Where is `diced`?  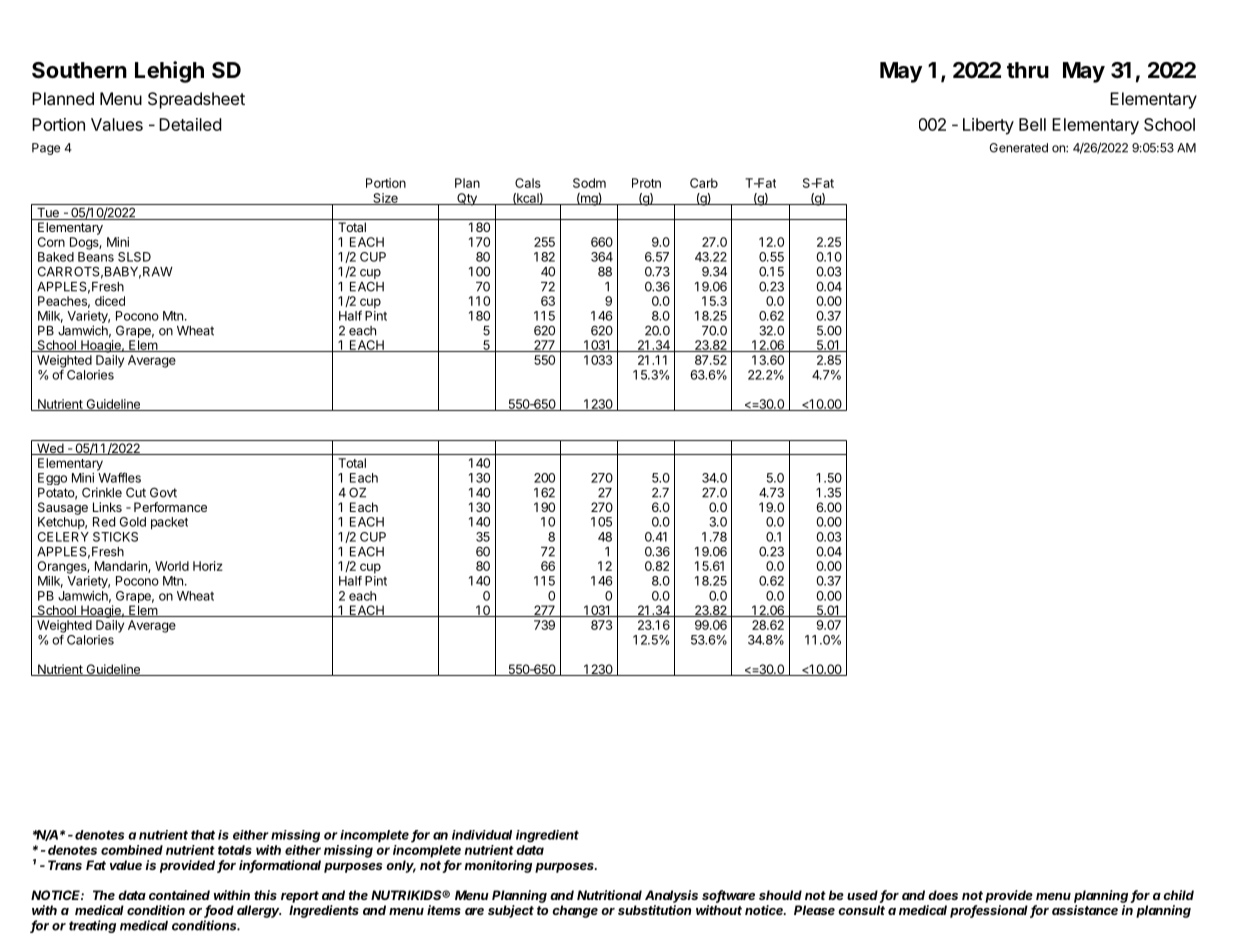
diced is located at coordinates (110, 301).
